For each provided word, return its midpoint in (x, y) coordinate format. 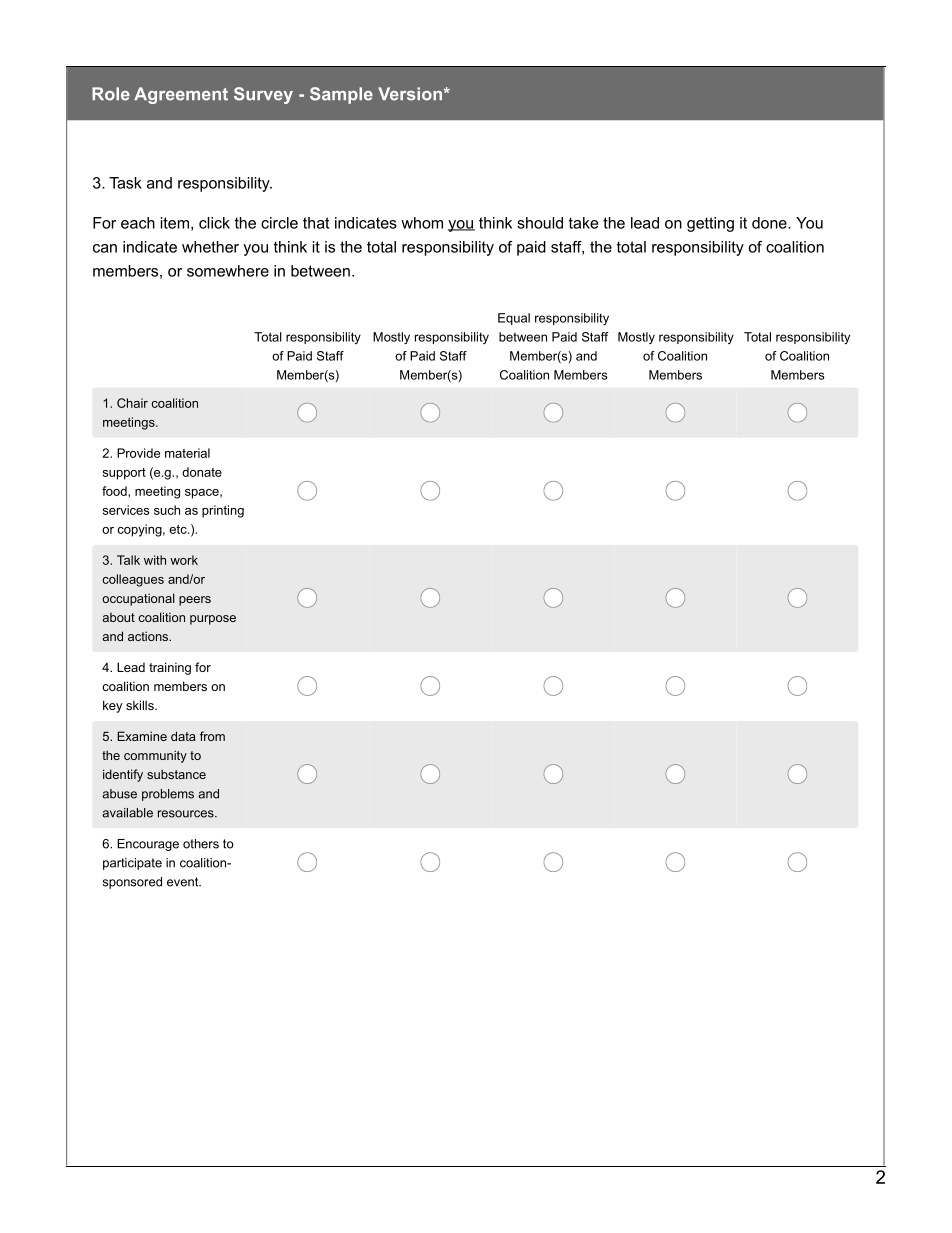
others (201, 844)
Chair (132, 403)
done (770, 223)
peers (195, 601)
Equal (514, 319)
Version (411, 94)
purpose (213, 620)
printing (223, 511)
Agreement (181, 95)
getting (710, 224)
